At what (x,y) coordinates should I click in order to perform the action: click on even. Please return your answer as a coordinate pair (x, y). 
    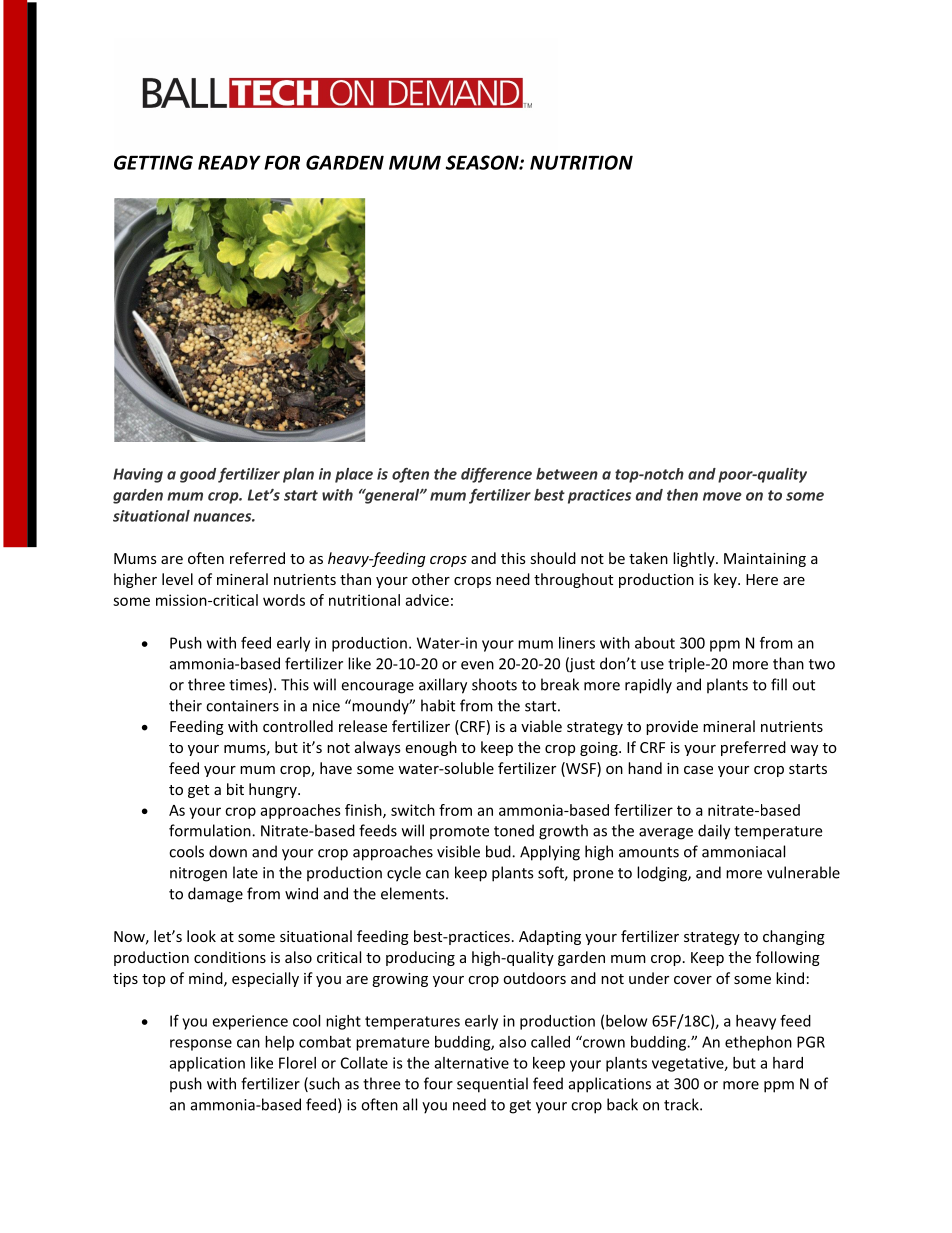
    Looking at the image, I should click on (477, 665).
